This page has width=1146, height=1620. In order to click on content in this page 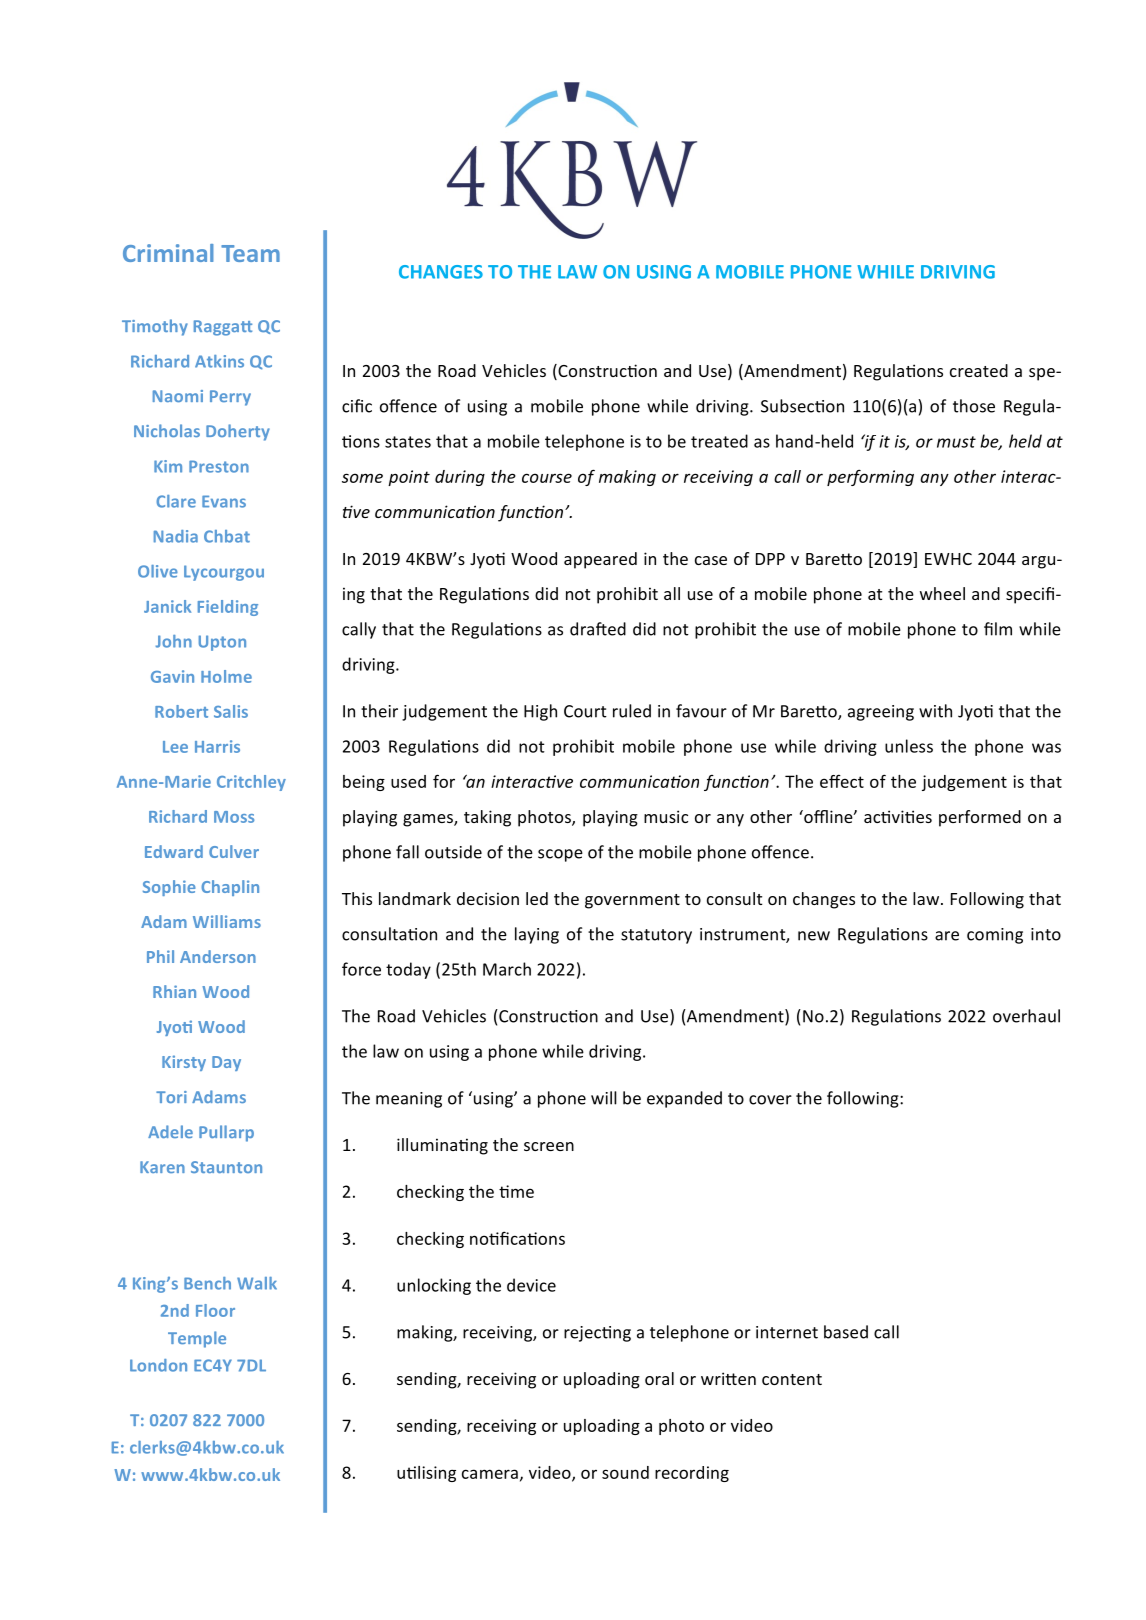, I will do `click(792, 1379)`.
